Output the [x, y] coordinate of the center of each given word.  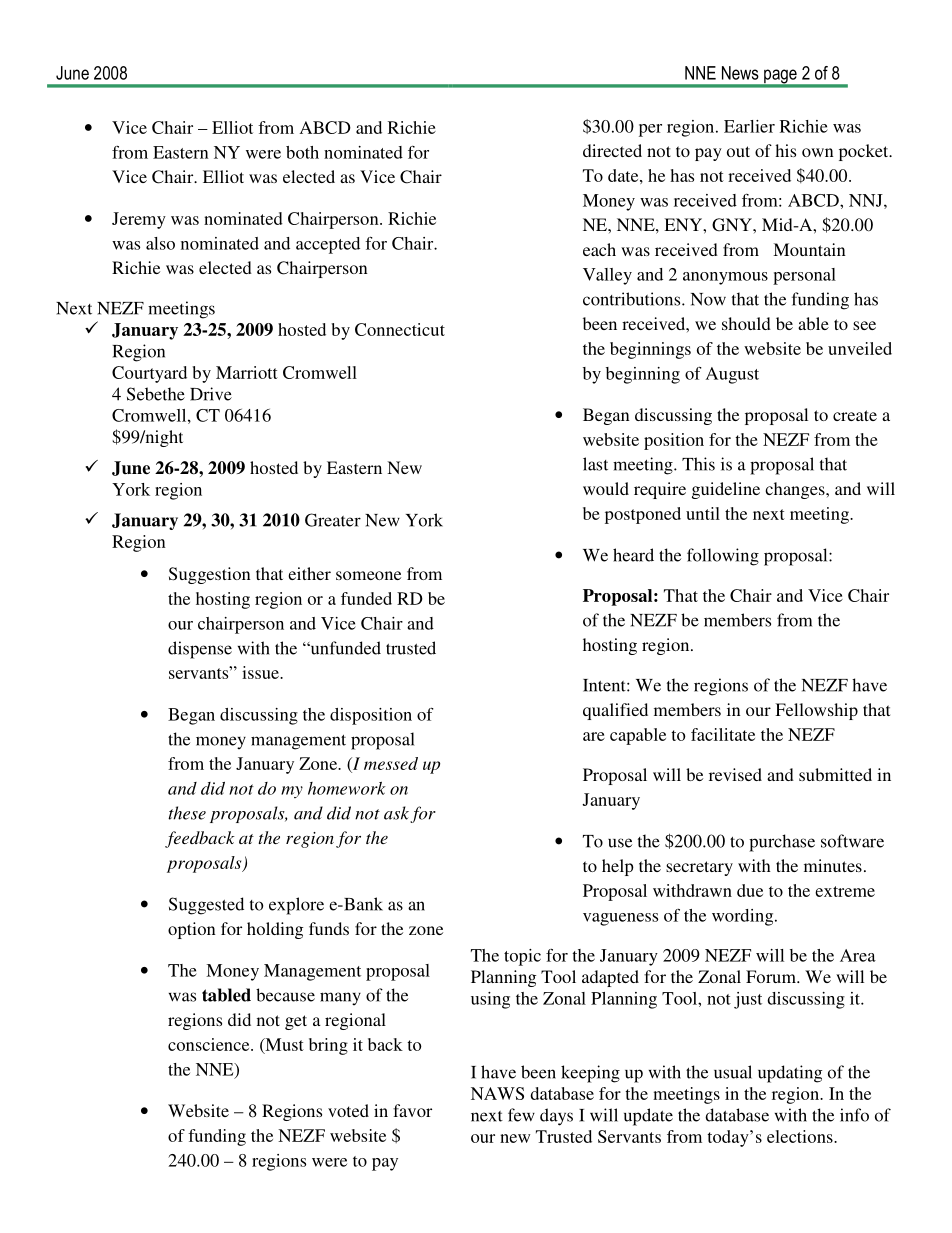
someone [368, 575]
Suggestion [210, 575]
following [723, 557]
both [302, 152]
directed [612, 150]
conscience [210, 1044]
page [780, 77]
